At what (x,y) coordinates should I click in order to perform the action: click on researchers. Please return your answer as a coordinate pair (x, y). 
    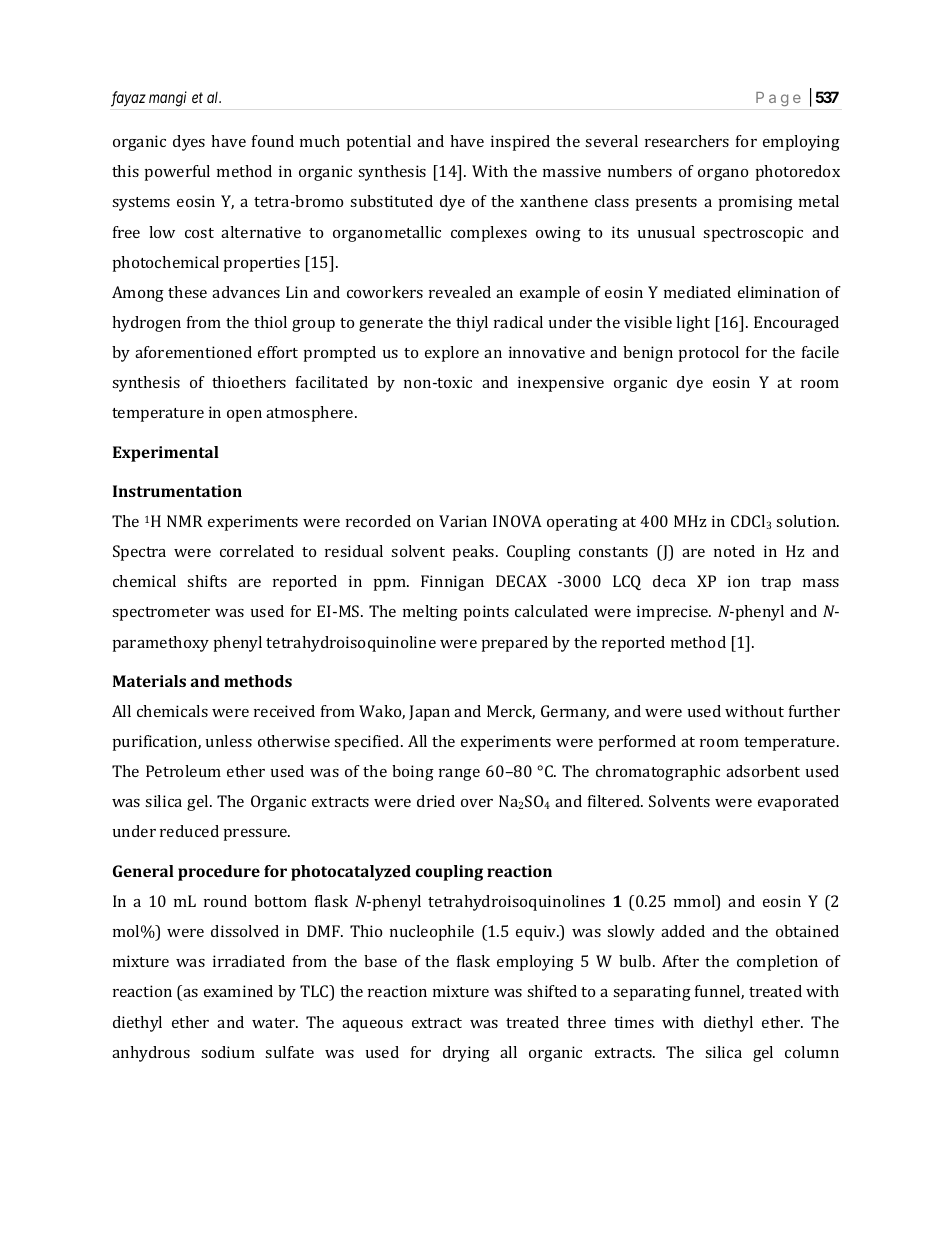
    Looking at the image, I should click on (687, 141).
